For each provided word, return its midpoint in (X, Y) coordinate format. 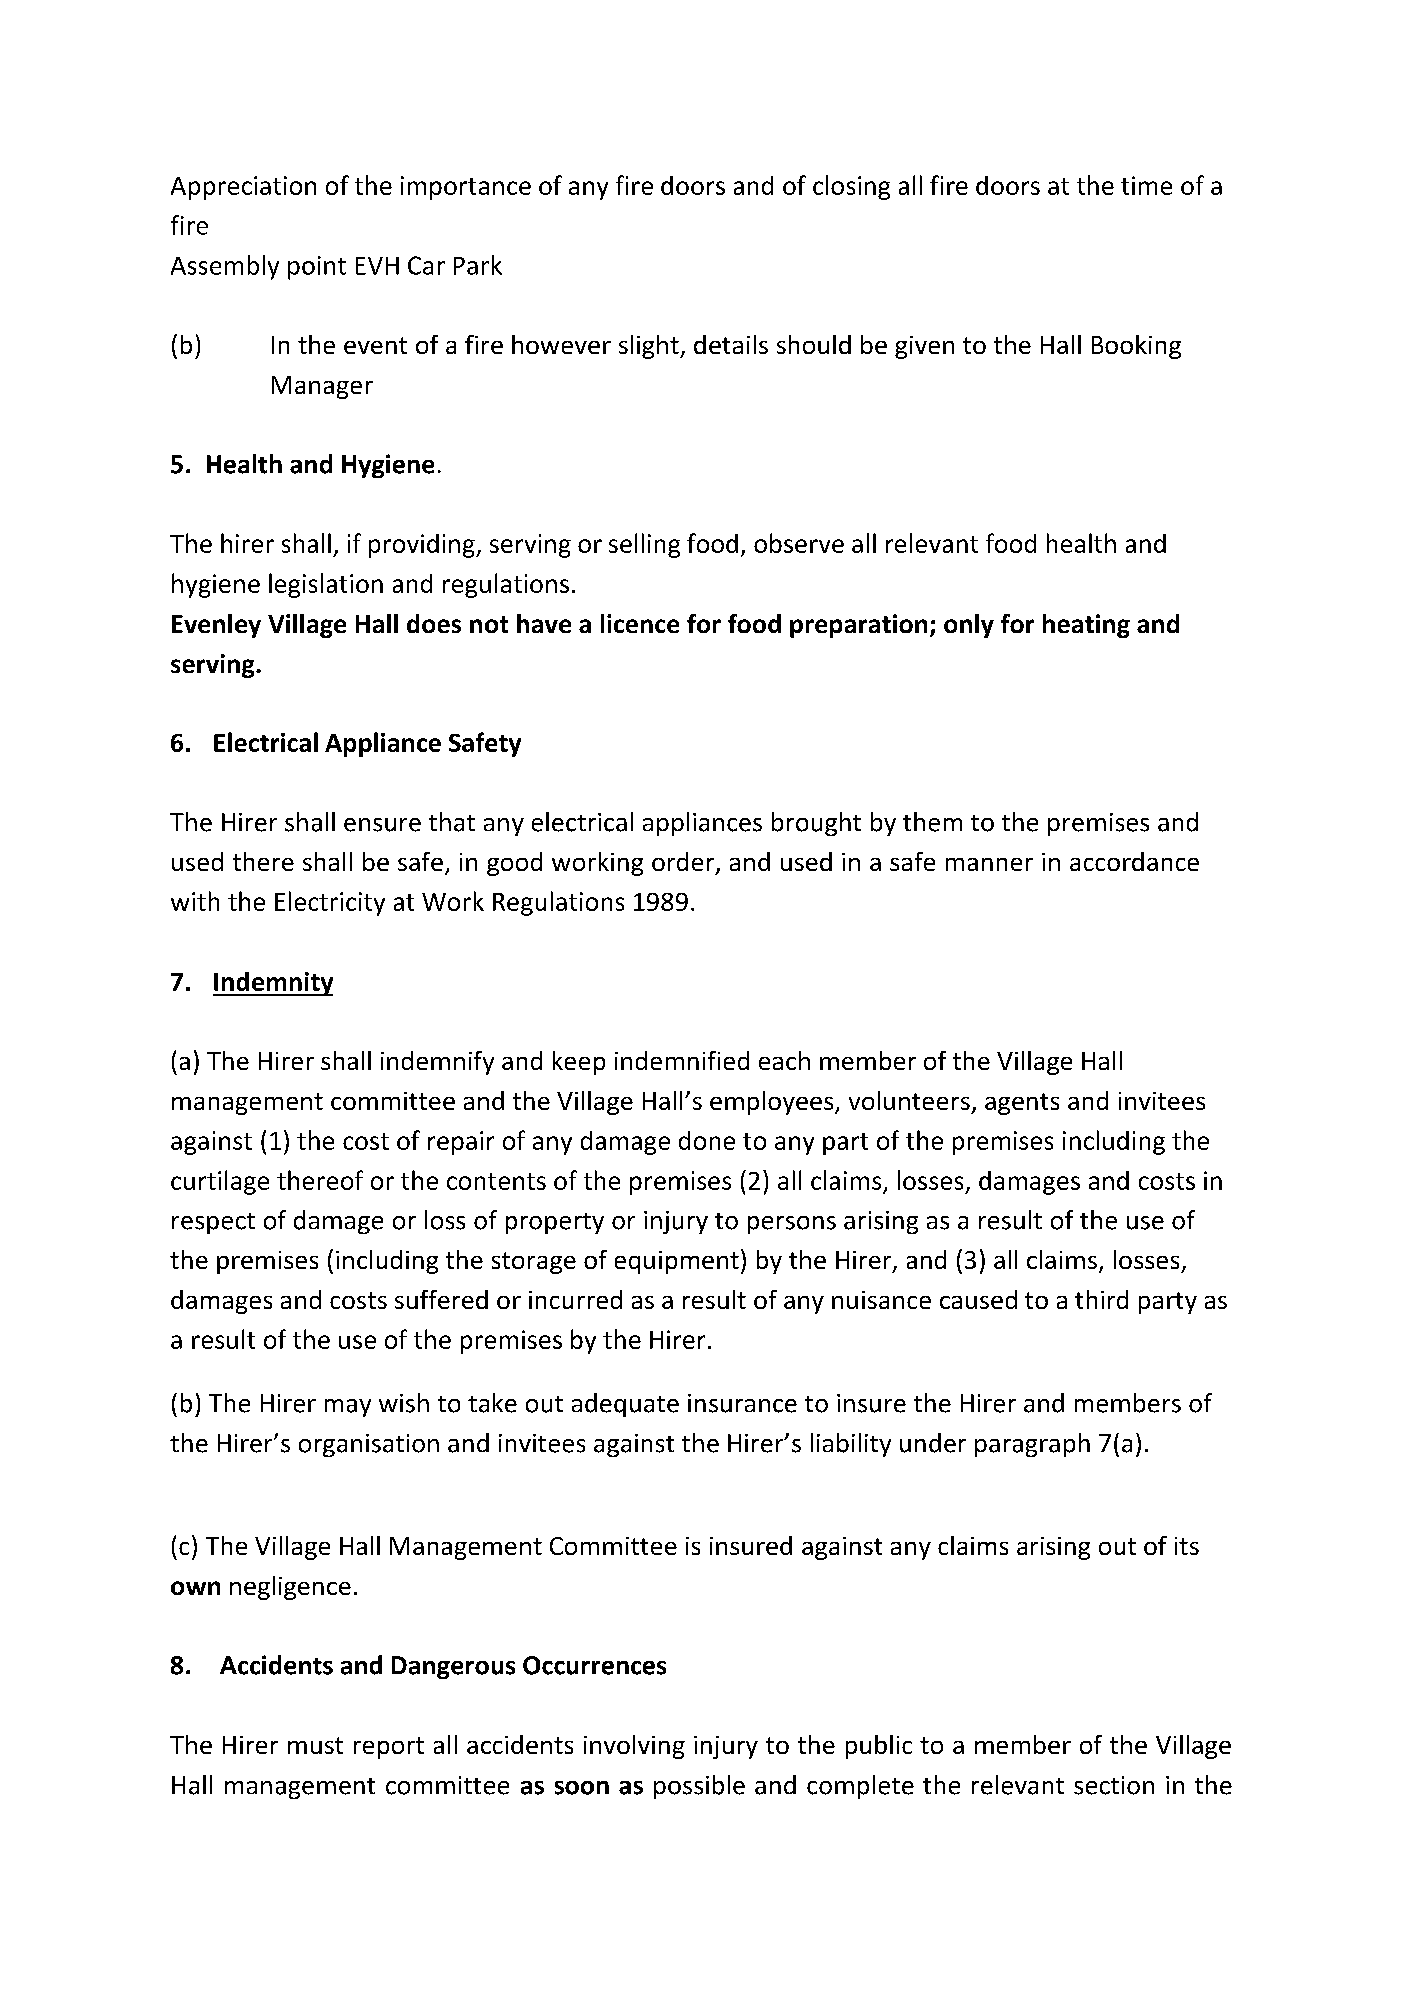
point (317, 268)
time (1146, 185)
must (315, 1745)
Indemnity (273, 984)
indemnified (682, 1060)
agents (1022, 1104)
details (731, 344)
